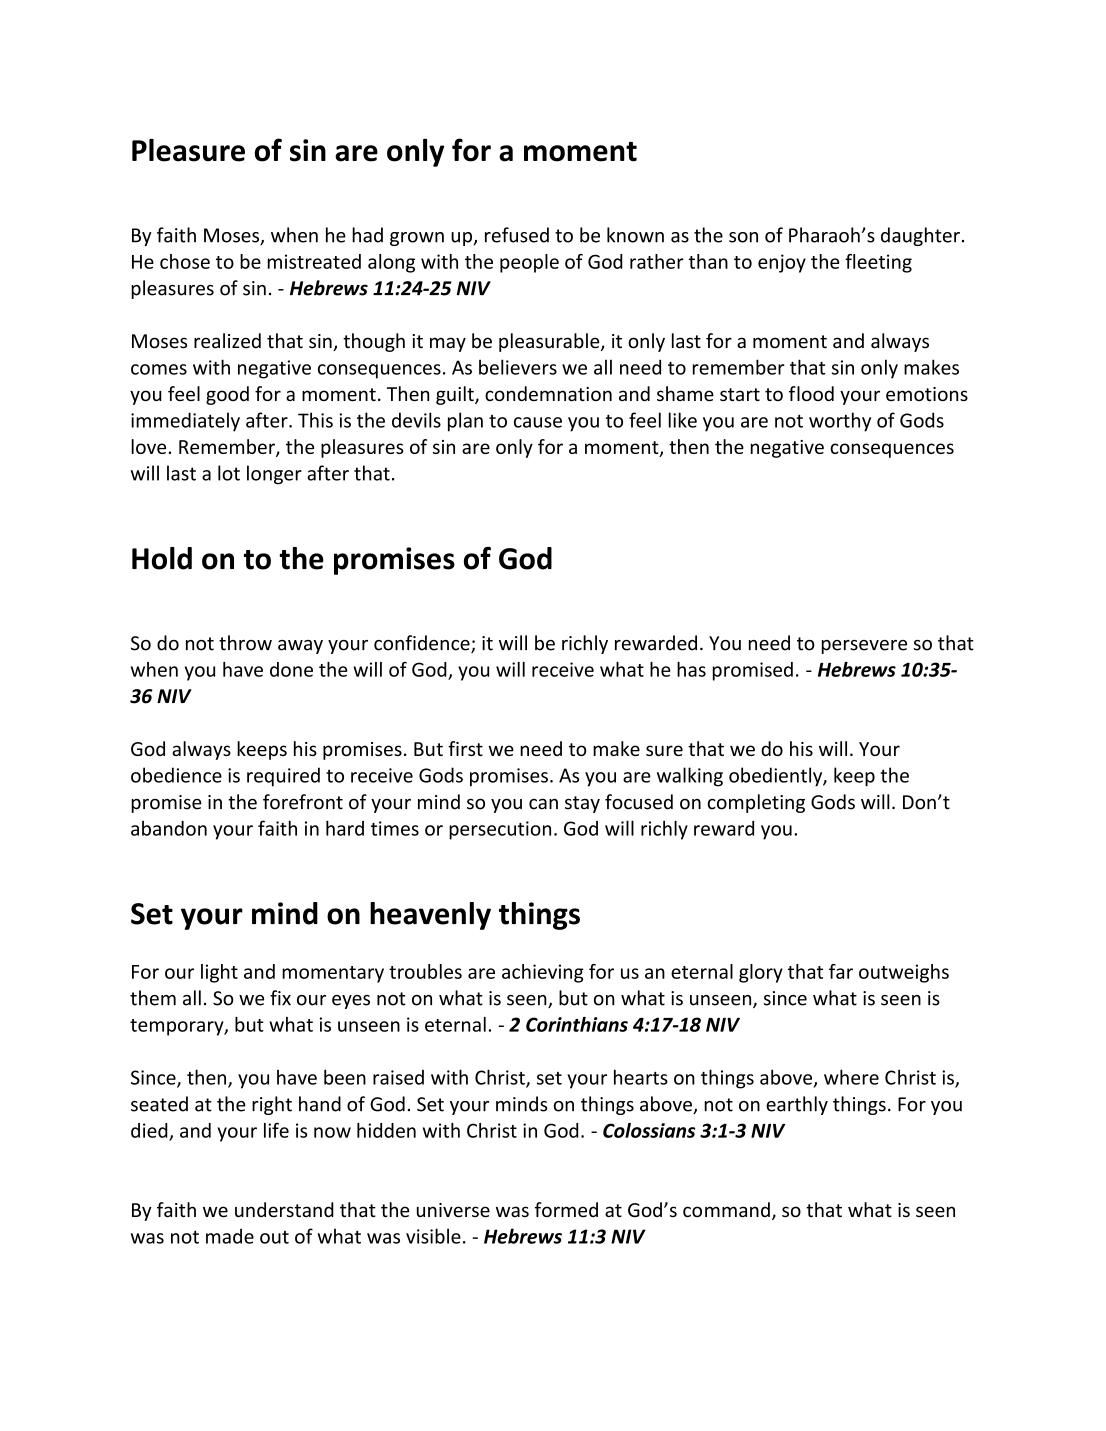 This screenshot has width=1106, height=1431. Describe the element at coordinates (500, 830) in the screenshot. I see `persecution` at that location.
